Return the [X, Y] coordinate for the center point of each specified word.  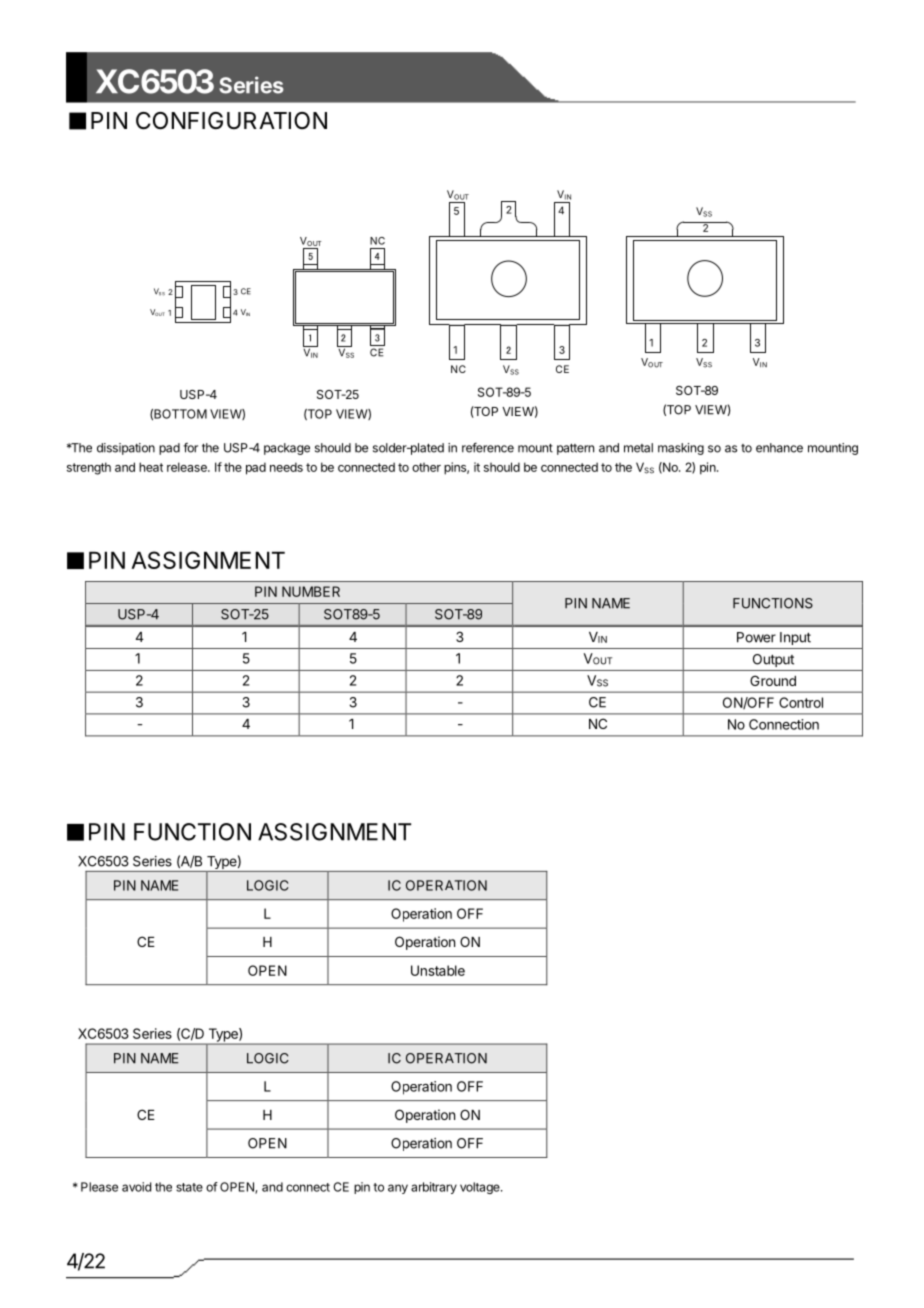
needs [286, 467]
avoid [136, 1187]
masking [681, 449]
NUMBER [311, 591]
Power [756, 637]
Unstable [438, 970]
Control [801, 702]
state [189, 1187]
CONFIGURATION [231, 121]
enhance [779, 448]
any [398, 1189]
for [190, 448]
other [426, 467]
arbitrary [434, 1188]
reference [488, 448]
